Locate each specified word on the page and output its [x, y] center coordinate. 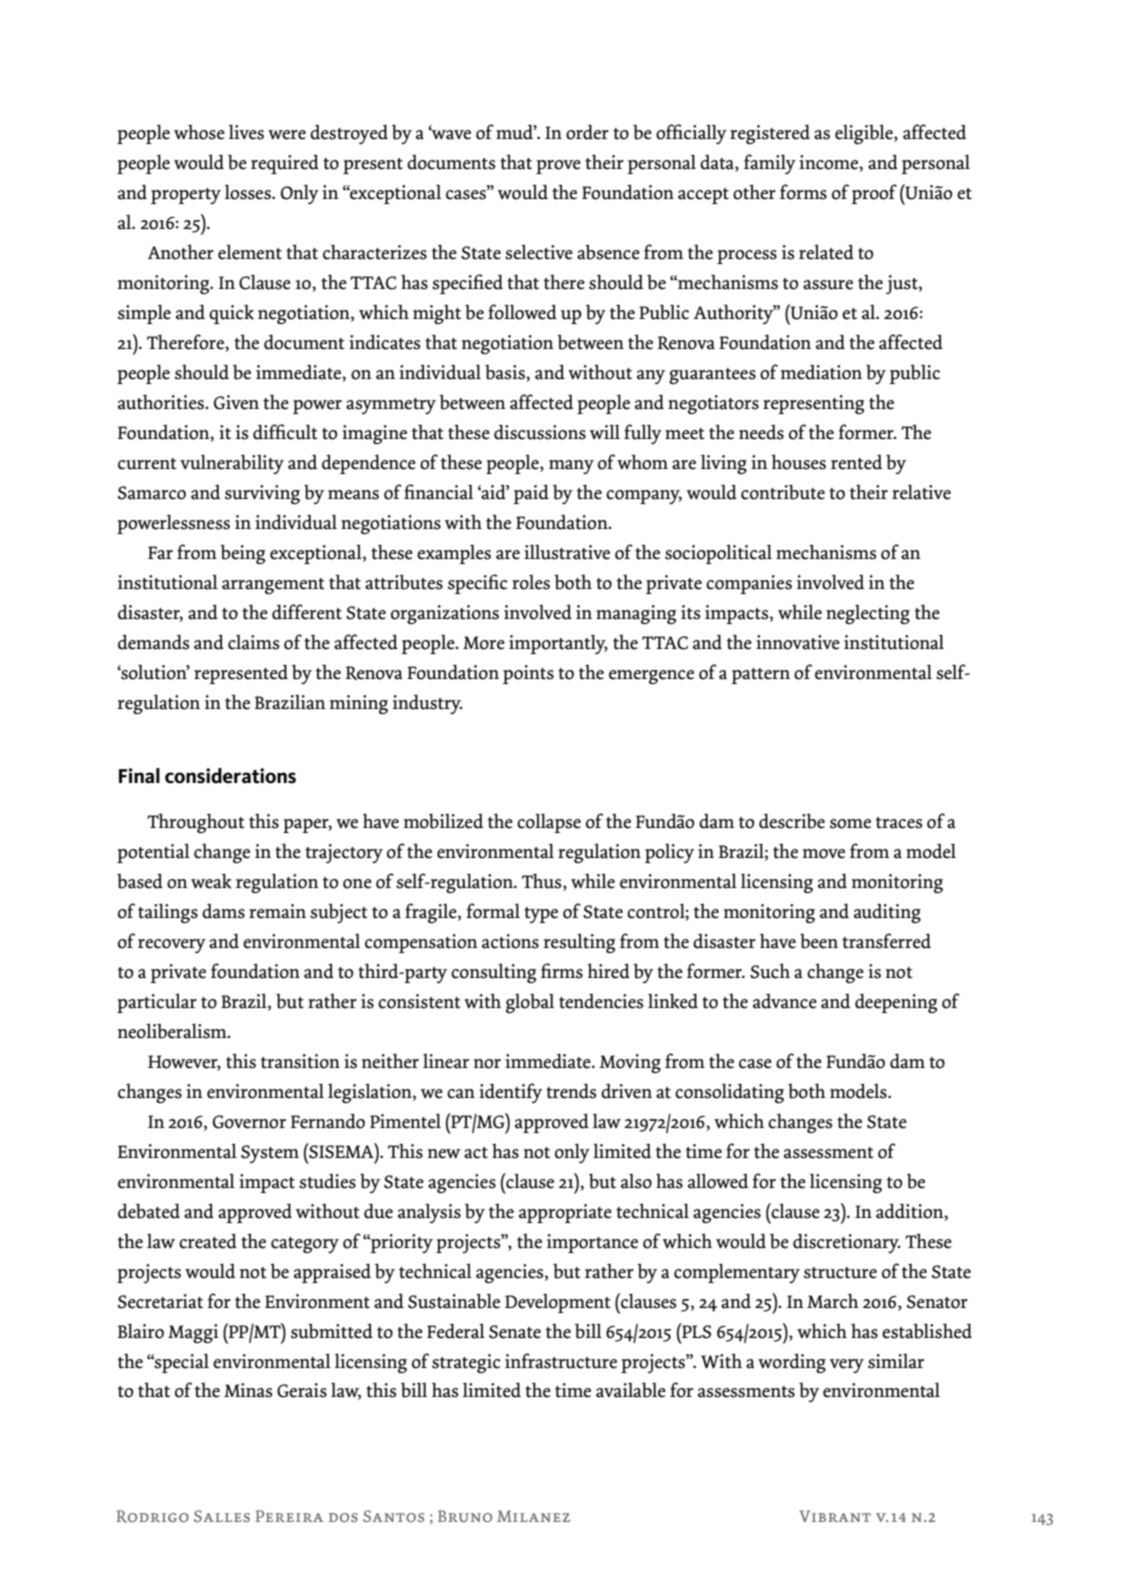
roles [531, 582]
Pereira [289, 1516]
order [587, 132]
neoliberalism [173, 1031]
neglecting [868, 614]
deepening [896, 1003]
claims [254, 642]
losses [249, 192]
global [530, 1003]
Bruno [465, 1516]
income [829, 162]
